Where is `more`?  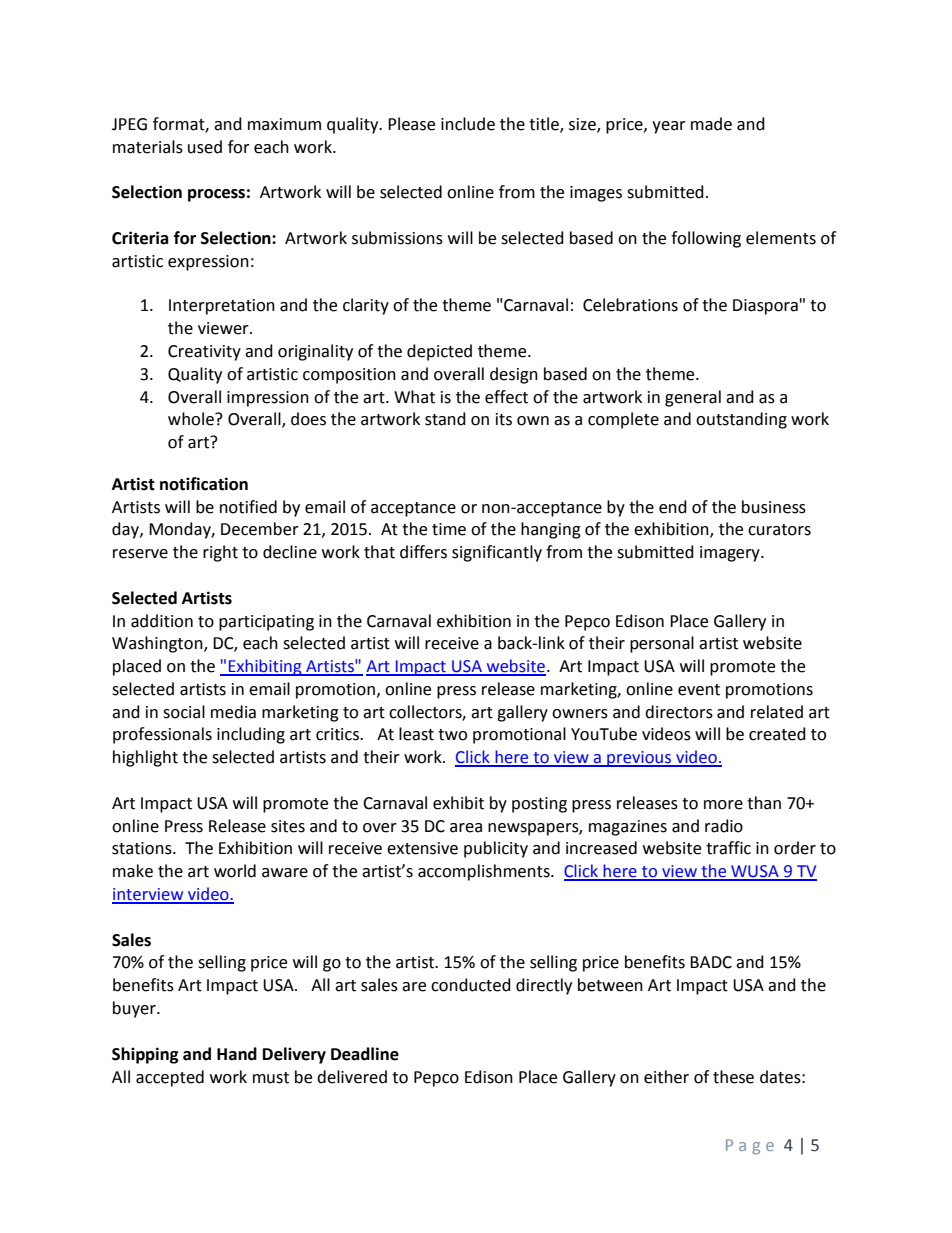
more is located at coordinates (723, 805).
